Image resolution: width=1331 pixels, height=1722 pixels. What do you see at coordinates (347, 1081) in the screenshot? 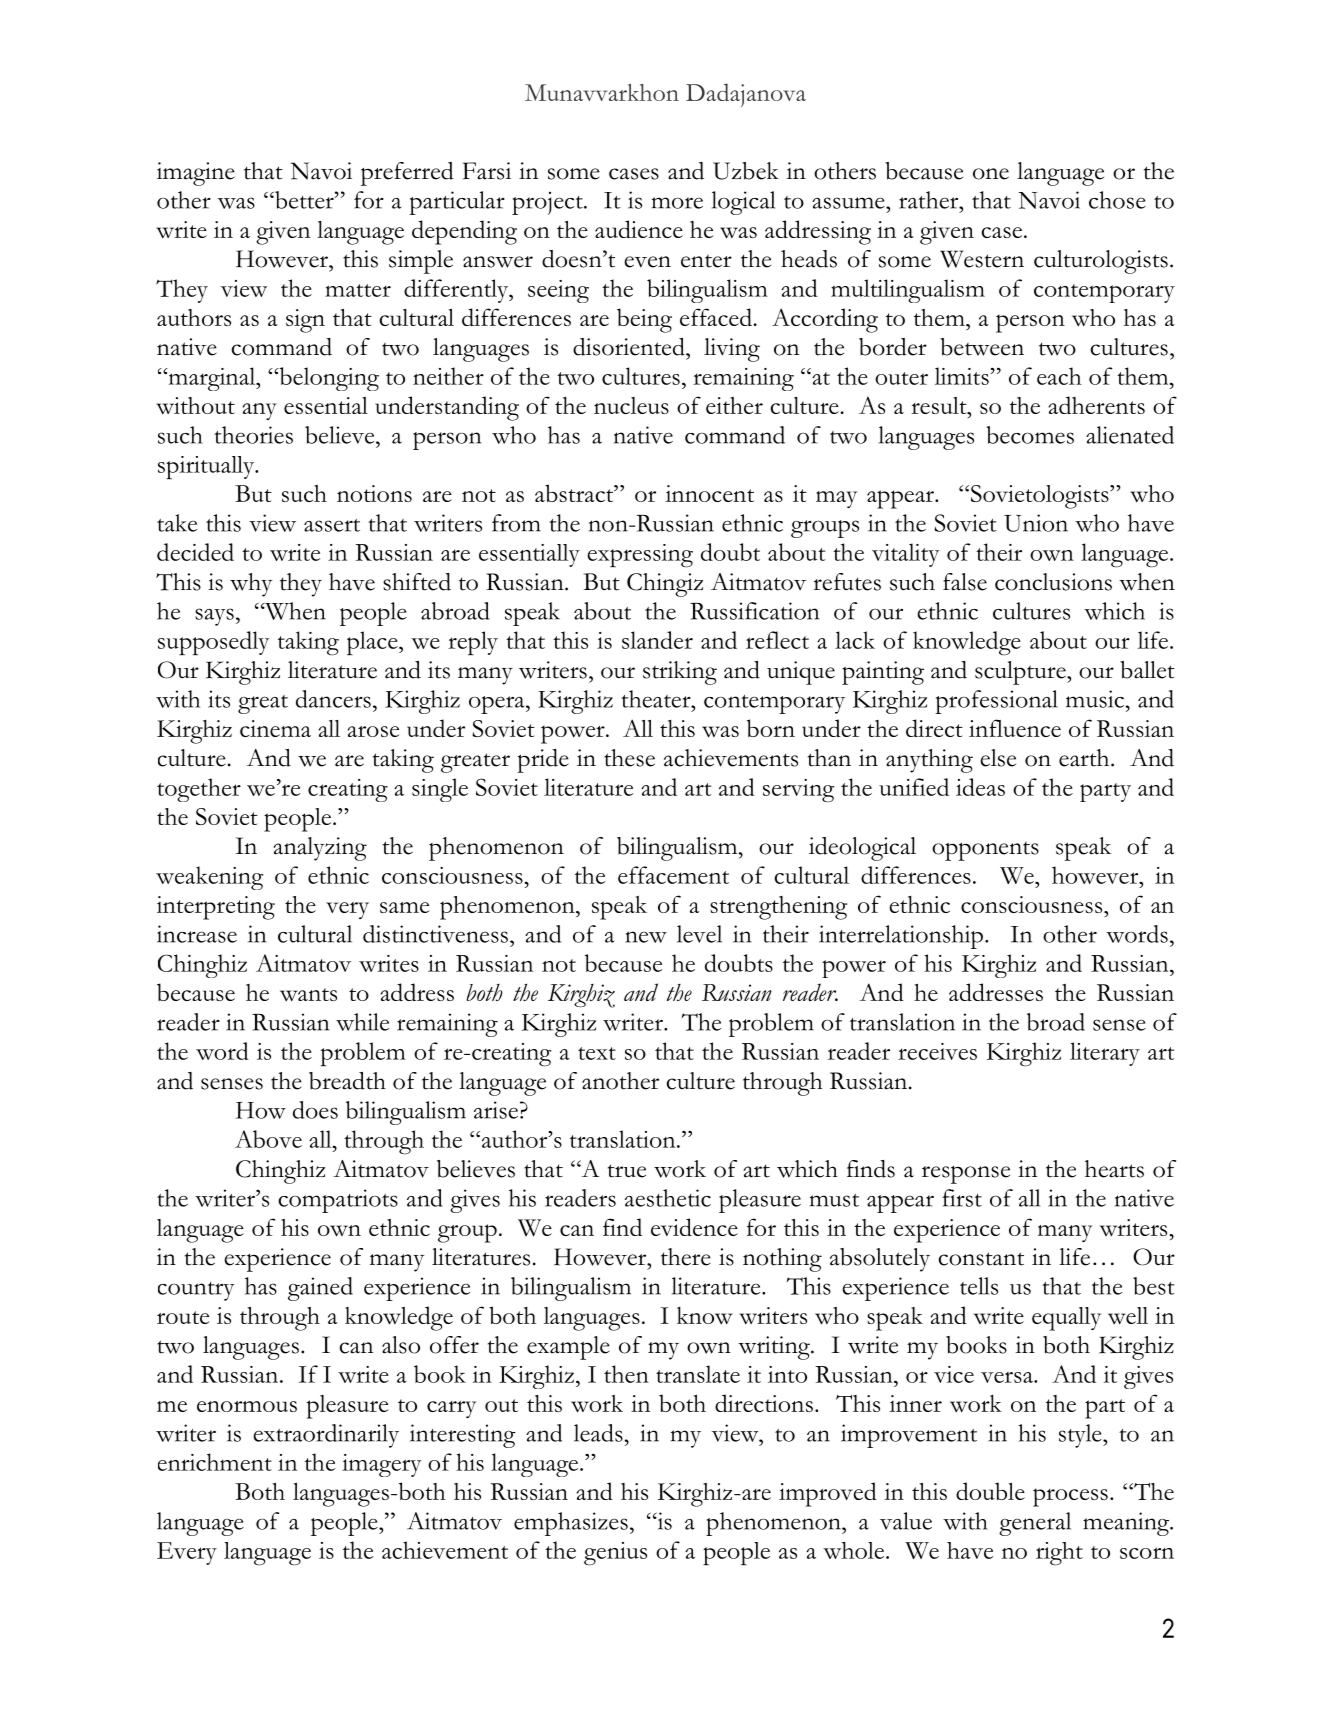
I see `breadth` at bounding box center [347, 1081].
